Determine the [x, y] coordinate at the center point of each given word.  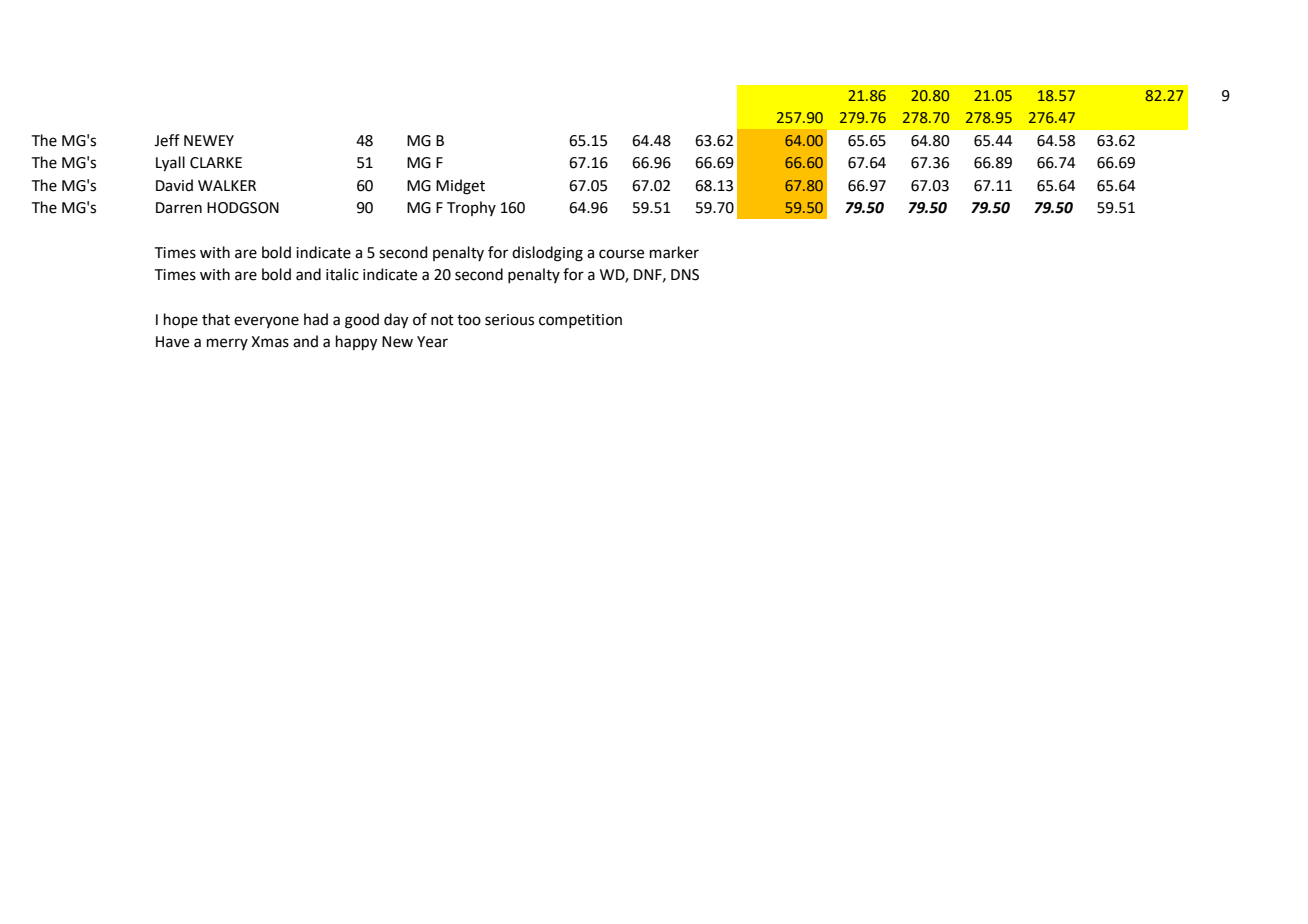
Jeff [167, 140]
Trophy [471, 208]
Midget [460, 187]
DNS [685, 275]
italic [342, 274]
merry [227, 344]
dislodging [547, 254]
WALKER [227, 185]
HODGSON [243, 208]
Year [432, 342]
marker [674, 252]
